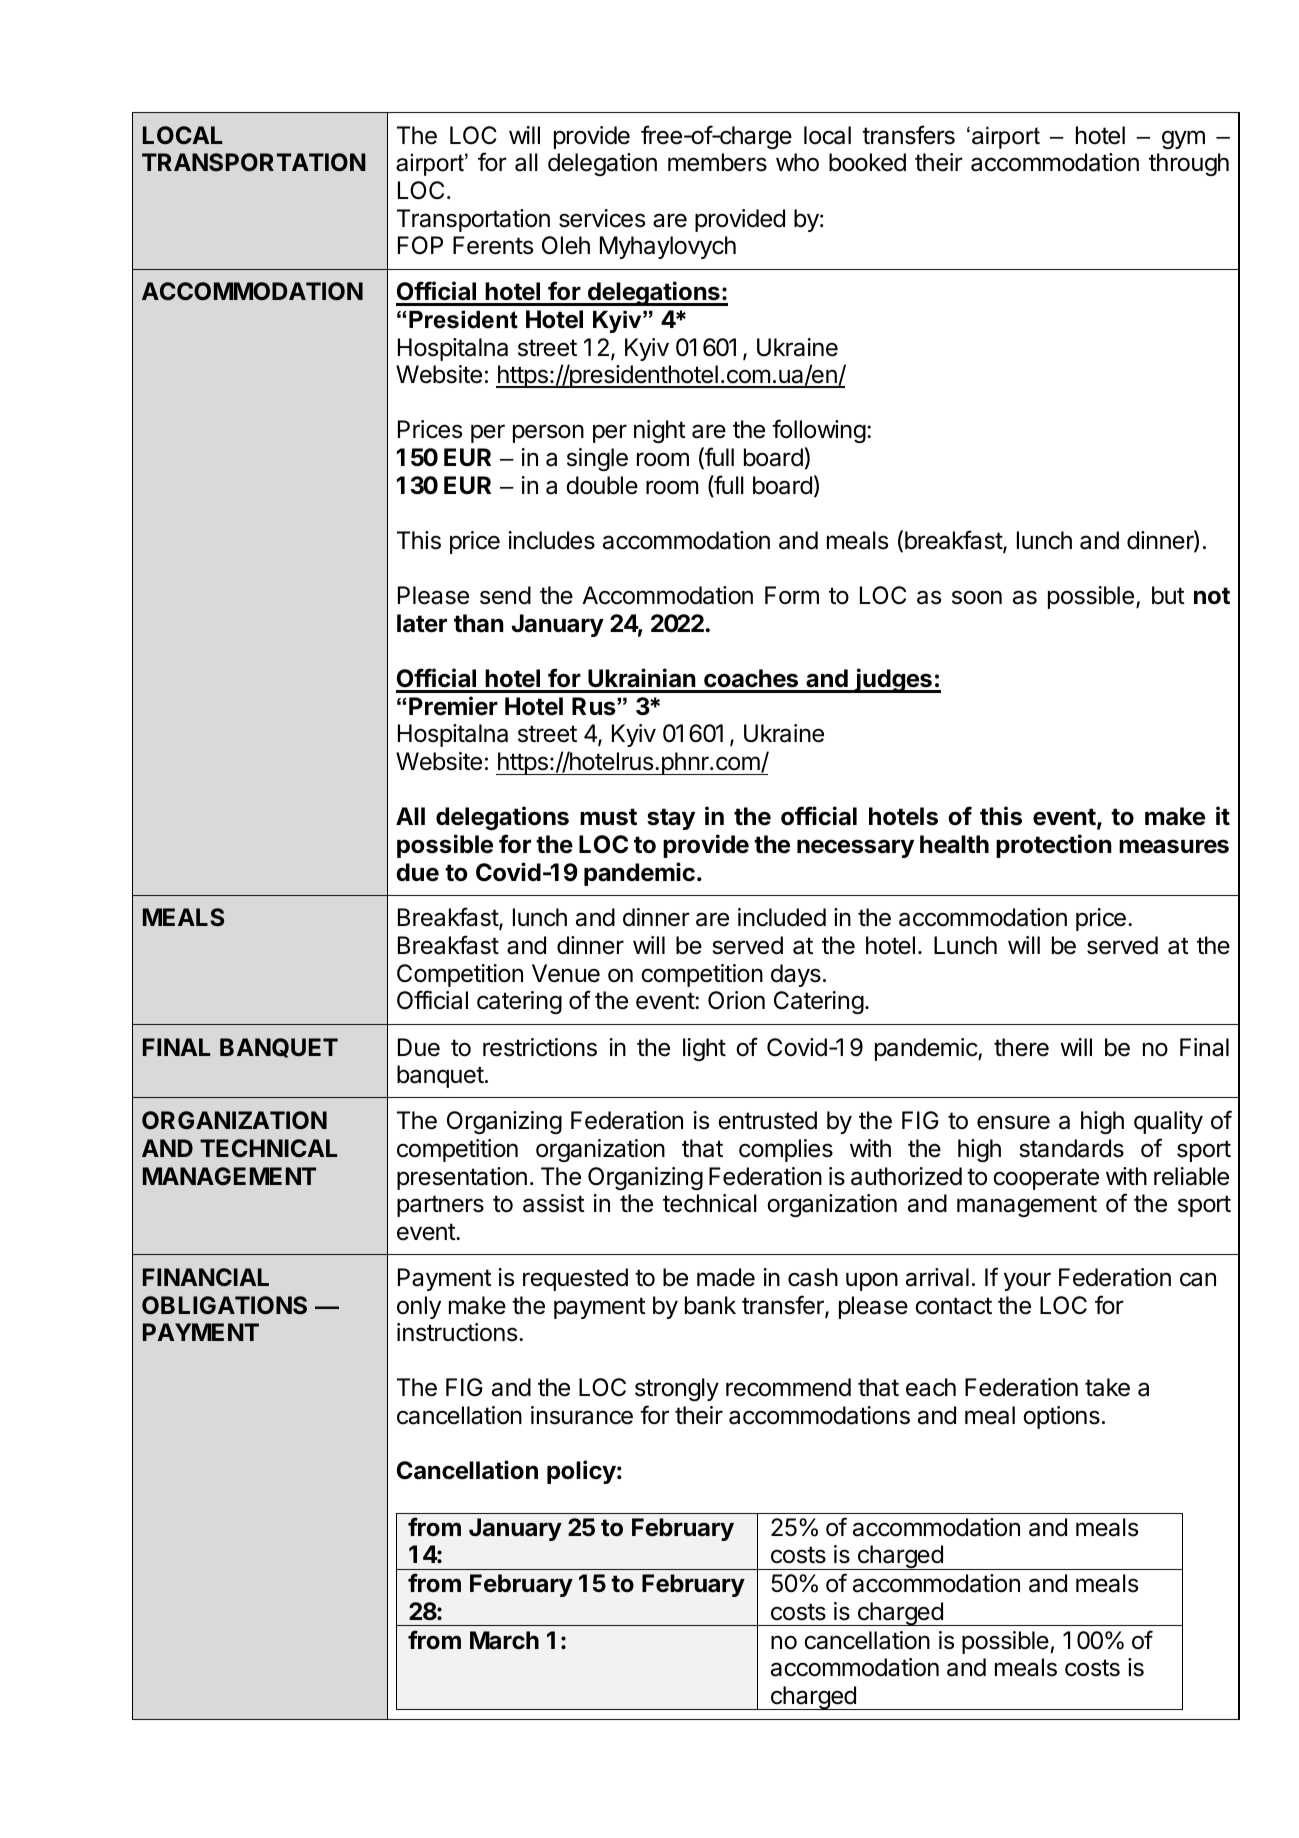  What do you see at coordinates (1168, 595) in the screenshot?
I see `but` at bounding box center [1168, 595].
